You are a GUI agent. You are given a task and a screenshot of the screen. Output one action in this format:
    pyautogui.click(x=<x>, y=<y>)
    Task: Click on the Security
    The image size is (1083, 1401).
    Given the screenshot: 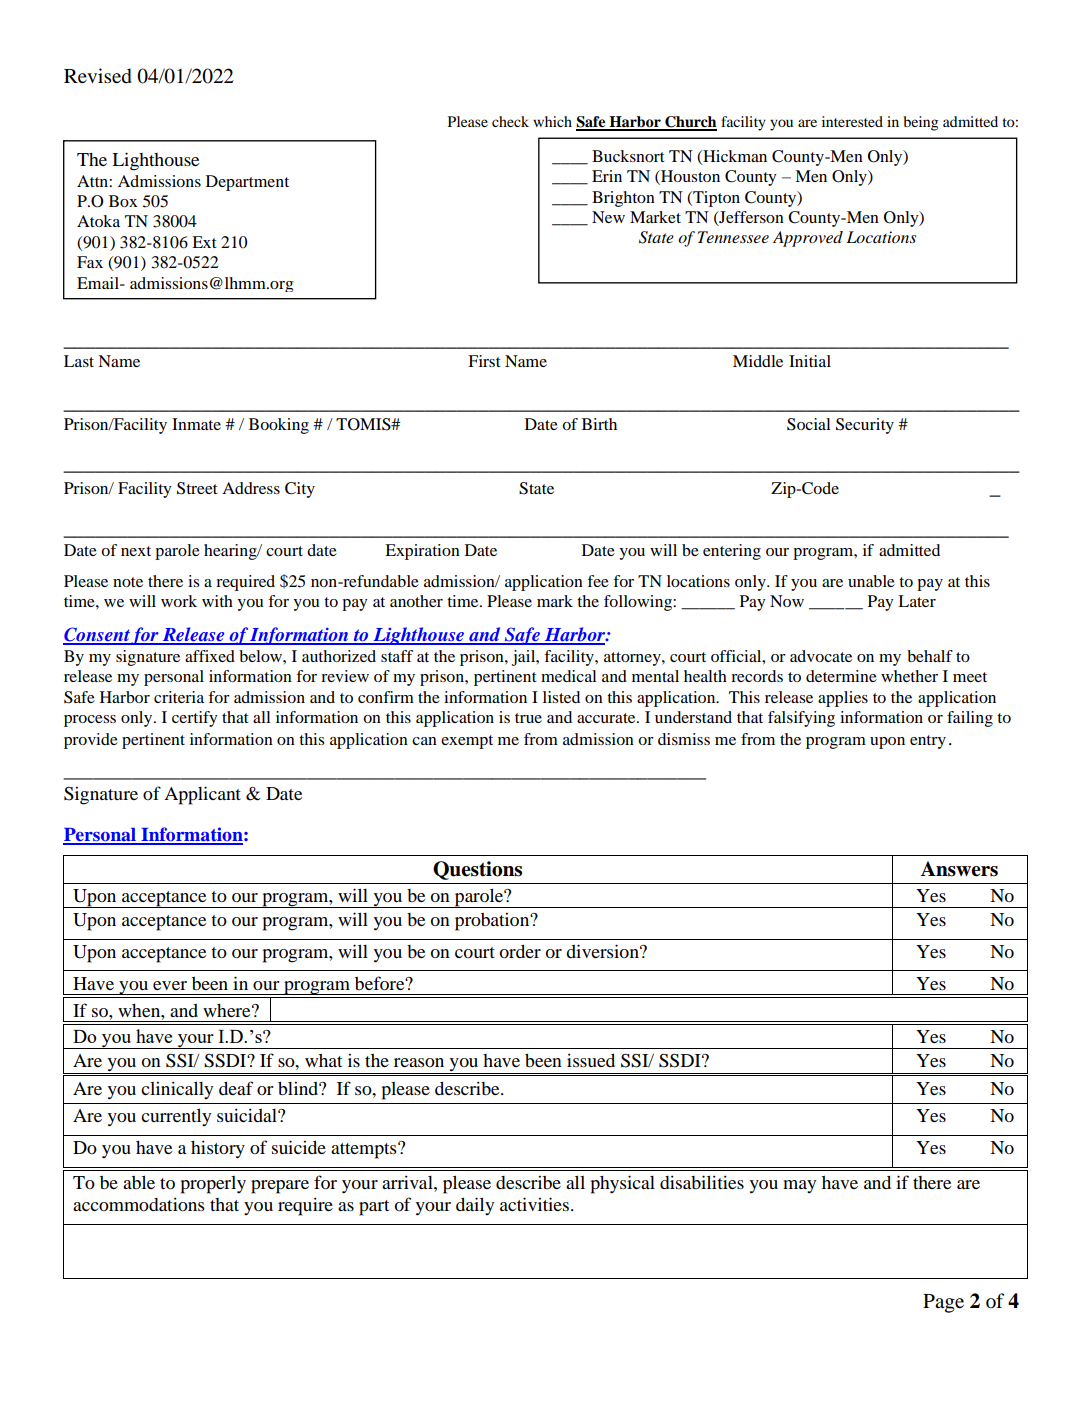 What is the action you would take?
    pyautogui.click(x=865, y=426)
